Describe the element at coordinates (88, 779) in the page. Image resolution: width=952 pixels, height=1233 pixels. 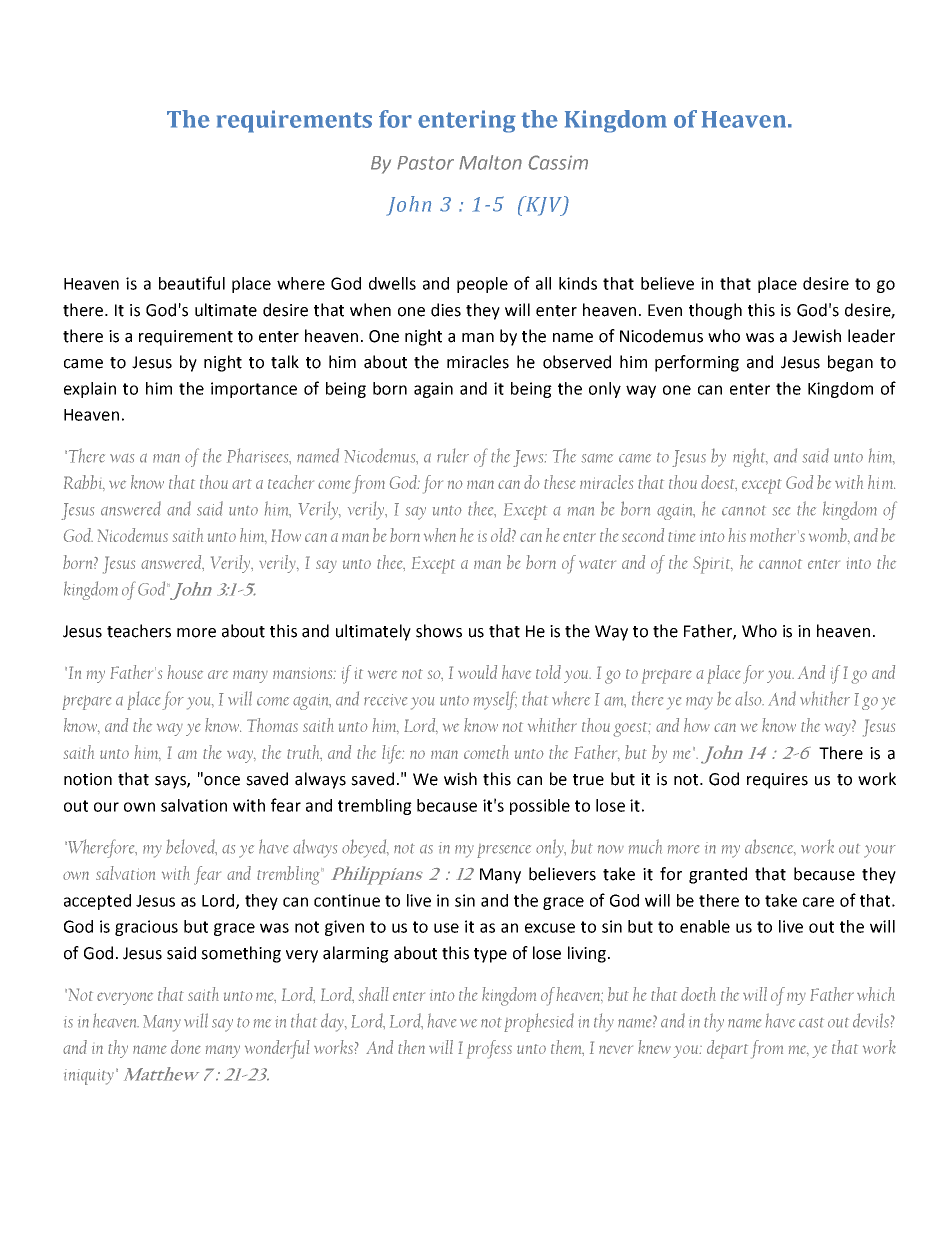
I see `notion` at that location.
